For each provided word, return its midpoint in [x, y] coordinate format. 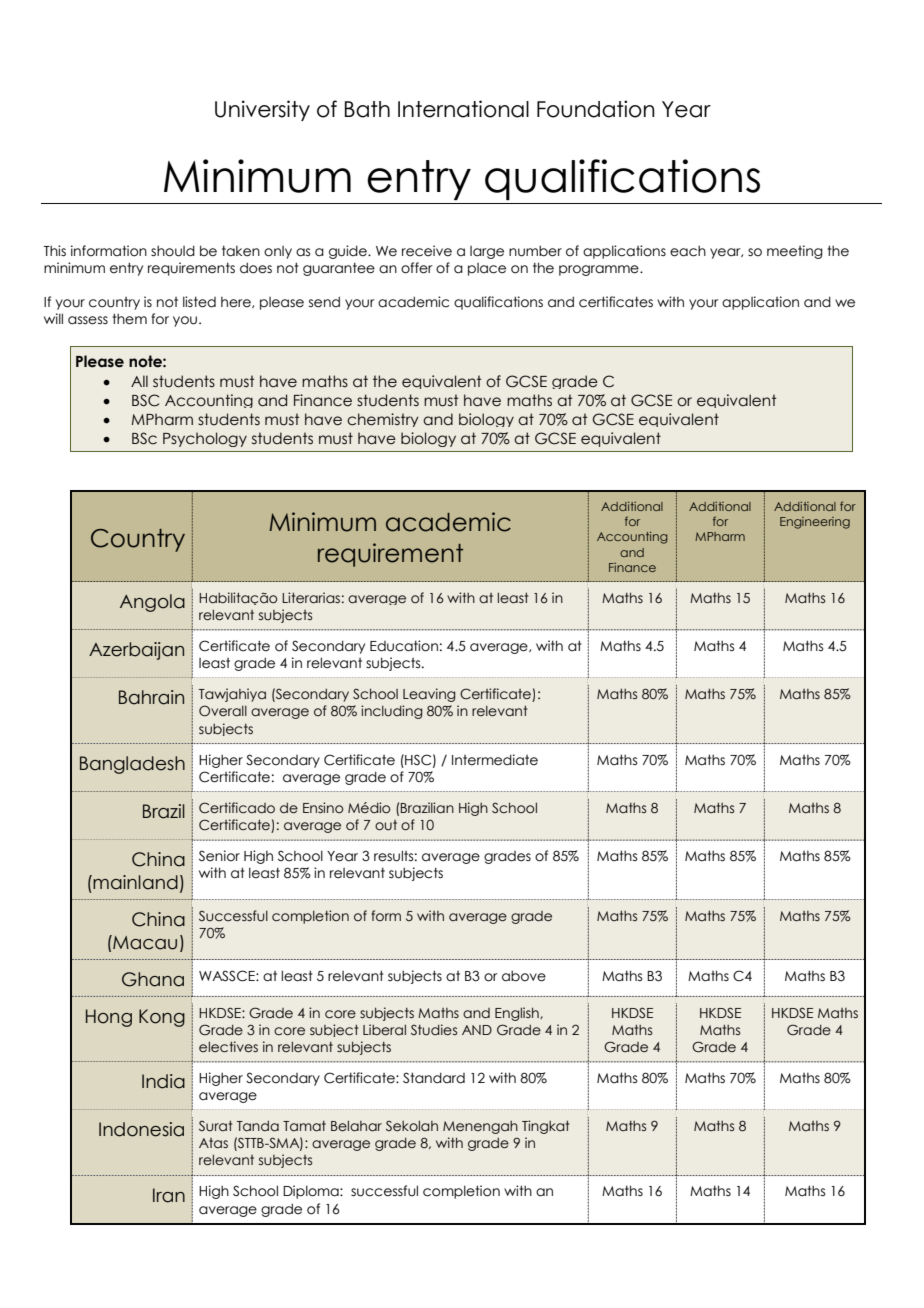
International [463, 109]
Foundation [596, 109]
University [262, 110]
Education [404, 646]
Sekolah [412, 1126]
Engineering [815, 523]
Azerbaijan [136, 651]
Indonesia [141, 1129]
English [518, 1014]
